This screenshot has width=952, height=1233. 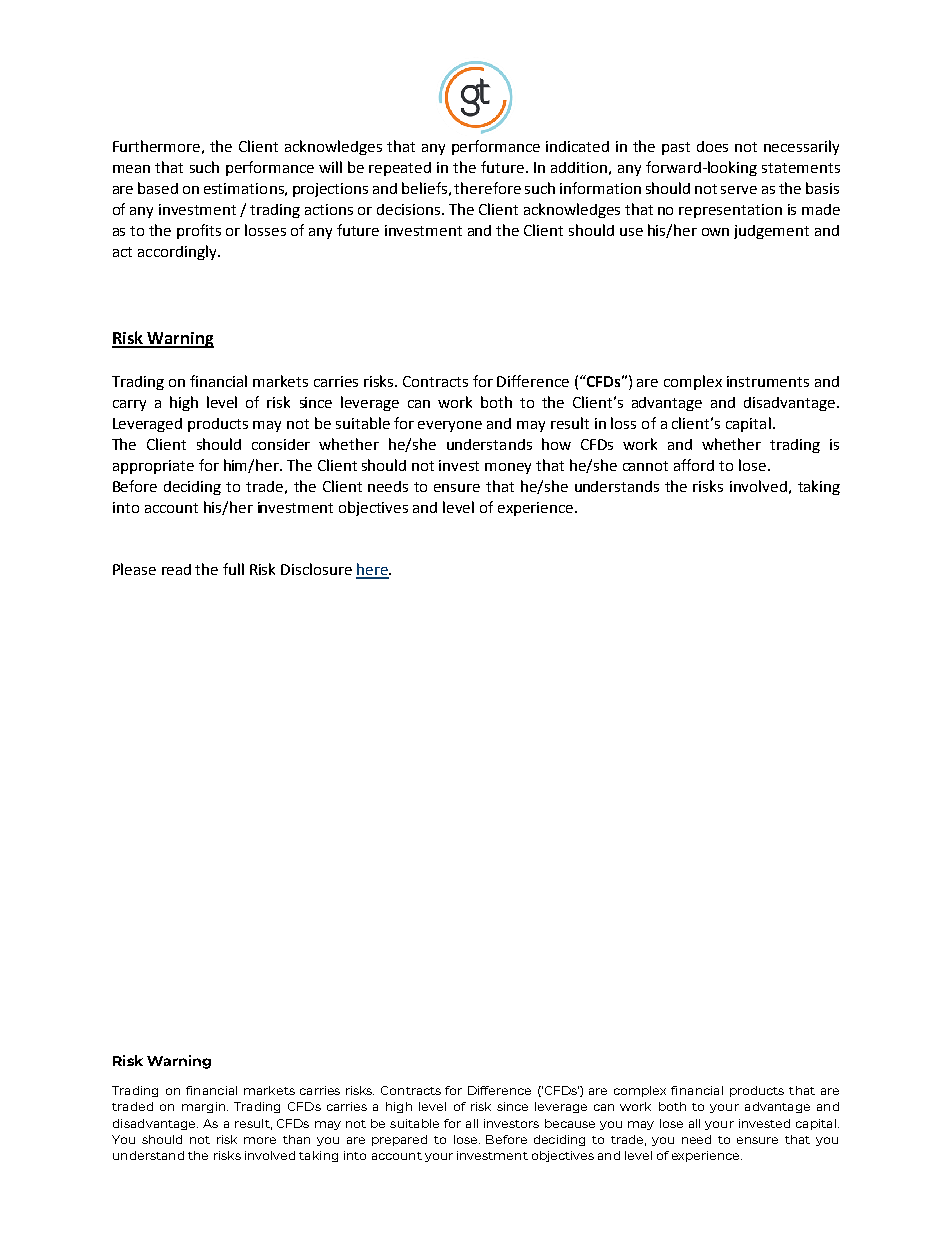 What do you see at coordinates (158, 188) in the screenshot?
I see `based` at bounding box center [158, 188].
